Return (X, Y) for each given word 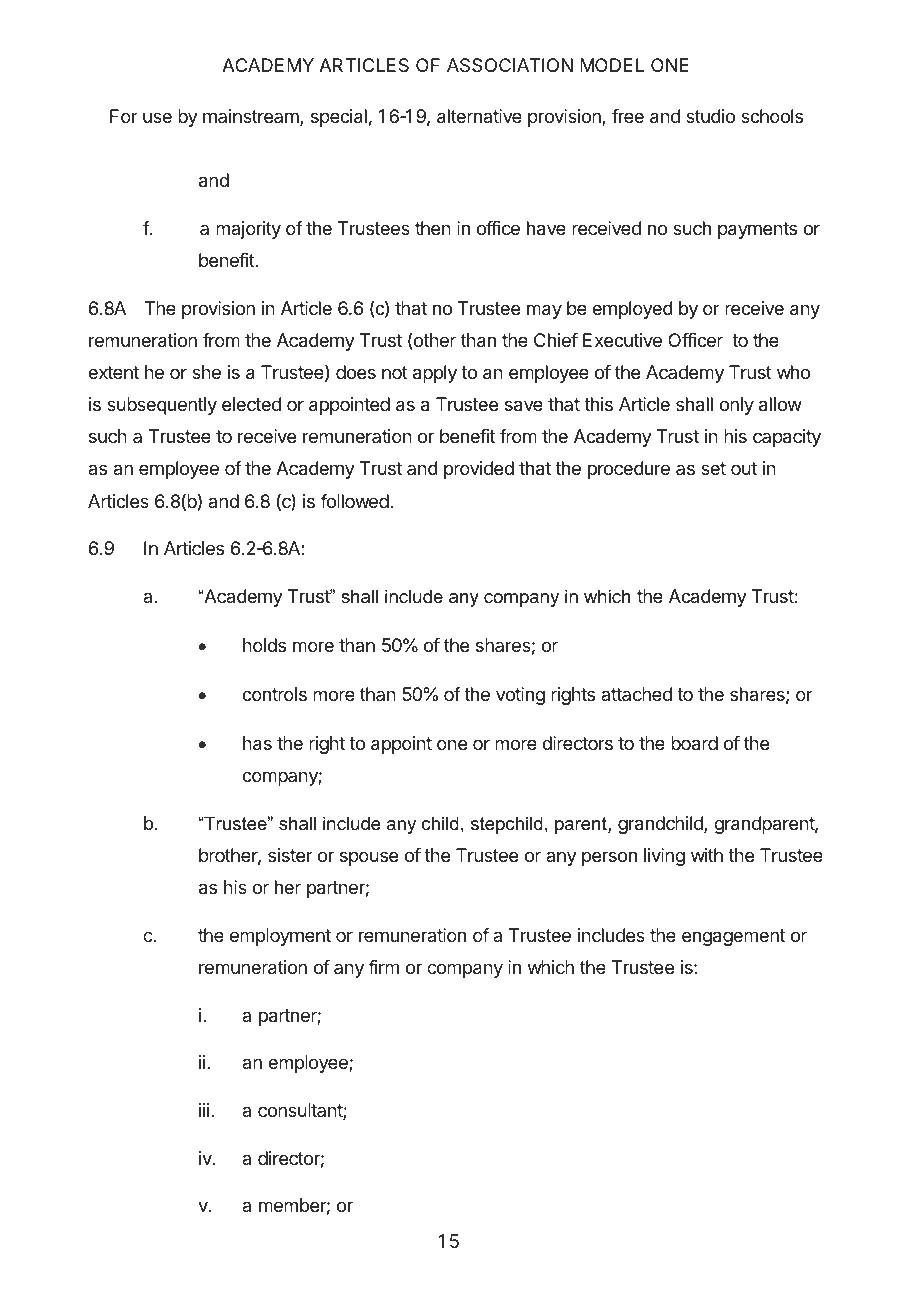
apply (435, 374)
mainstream (252, 117)
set (713, 468)
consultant (301, 1111)
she (206, 372)
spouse (369, 858)
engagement (733, 937)
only (736, 406)
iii (204, 1110)
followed (354, 501)
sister (290, 855)
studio (710, 116)
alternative (479, 116)
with (707, 855)
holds (264, 645)
